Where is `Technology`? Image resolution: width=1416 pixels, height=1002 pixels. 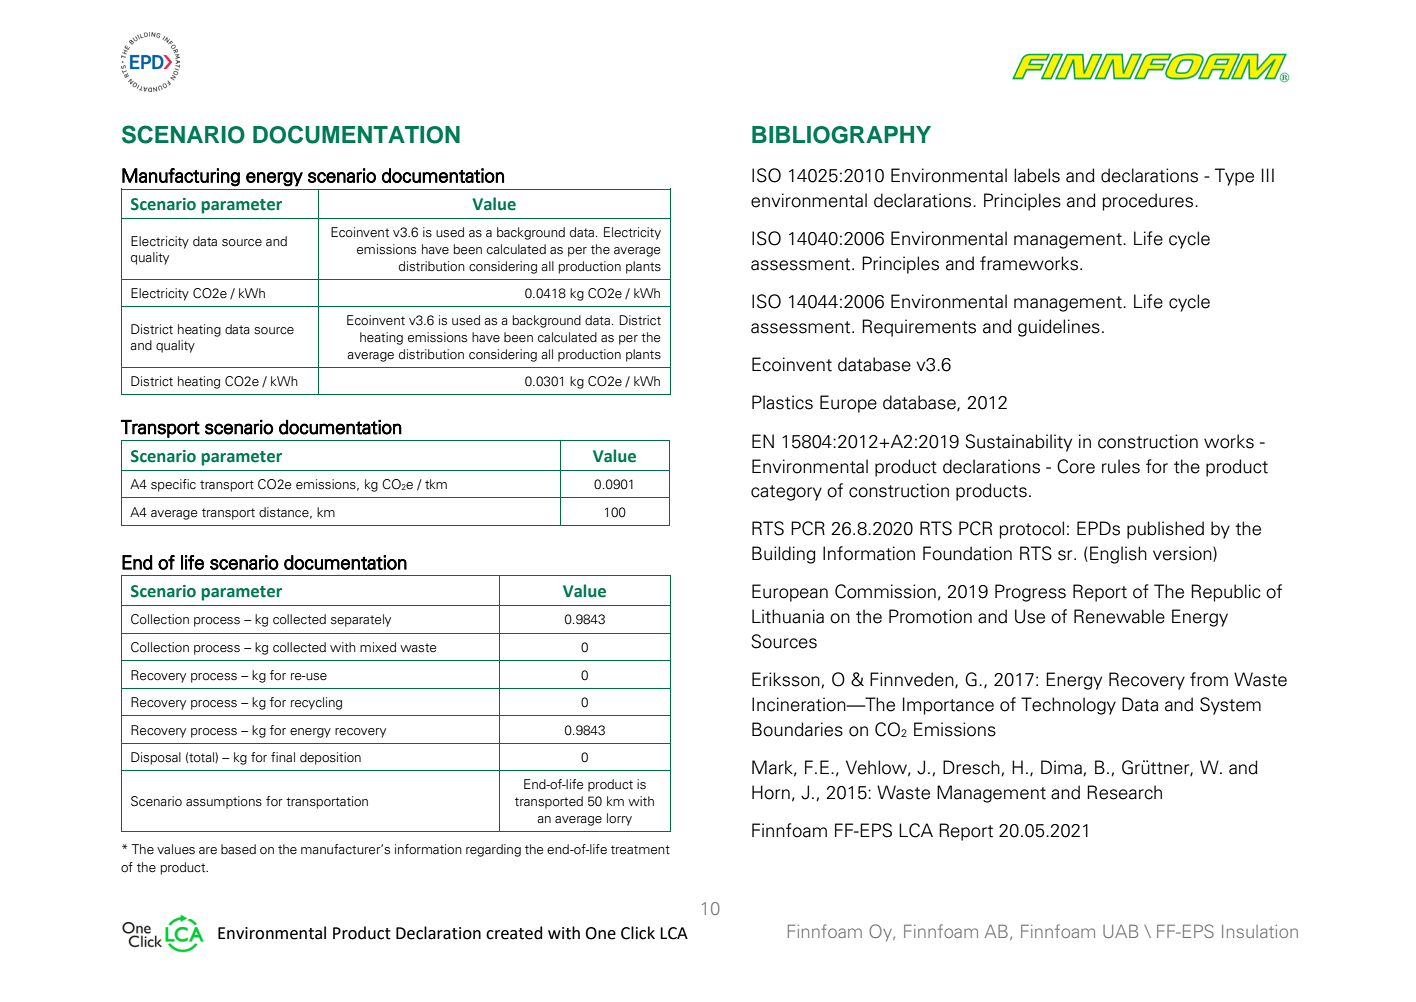
Technology is located at coordinates (1068, 706).
